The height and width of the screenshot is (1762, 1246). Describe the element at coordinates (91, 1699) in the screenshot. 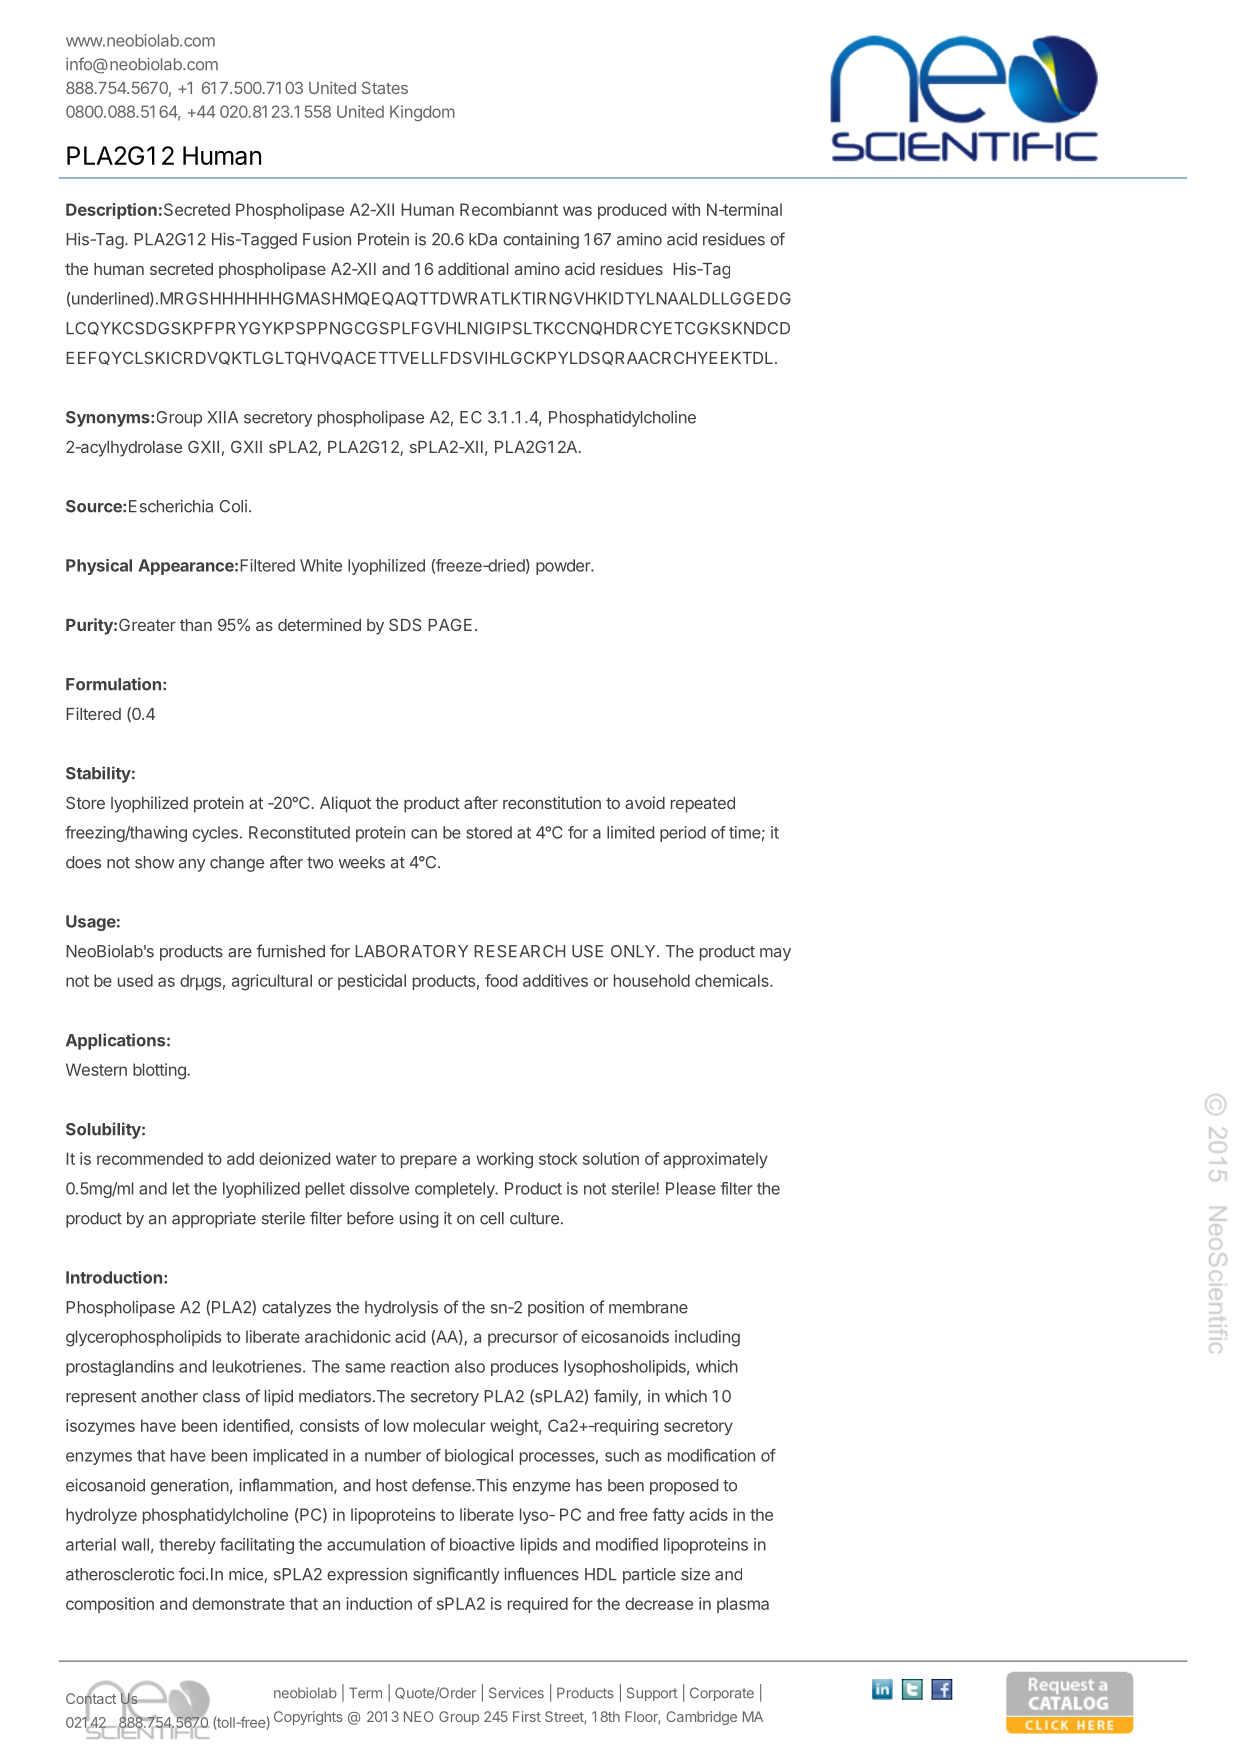

I see `Contact` at that location.
